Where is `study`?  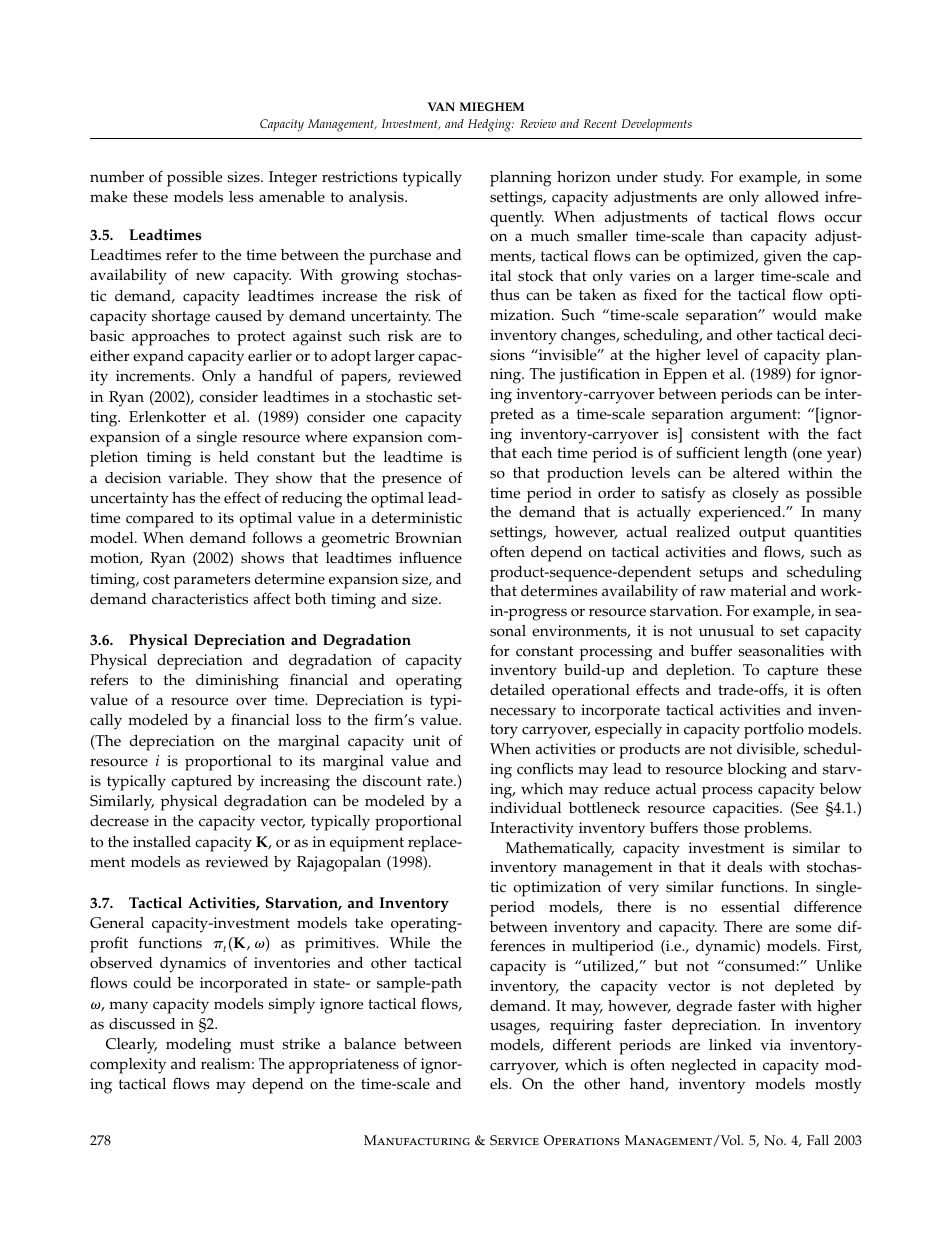
study is located at coordinates (683, 179).
